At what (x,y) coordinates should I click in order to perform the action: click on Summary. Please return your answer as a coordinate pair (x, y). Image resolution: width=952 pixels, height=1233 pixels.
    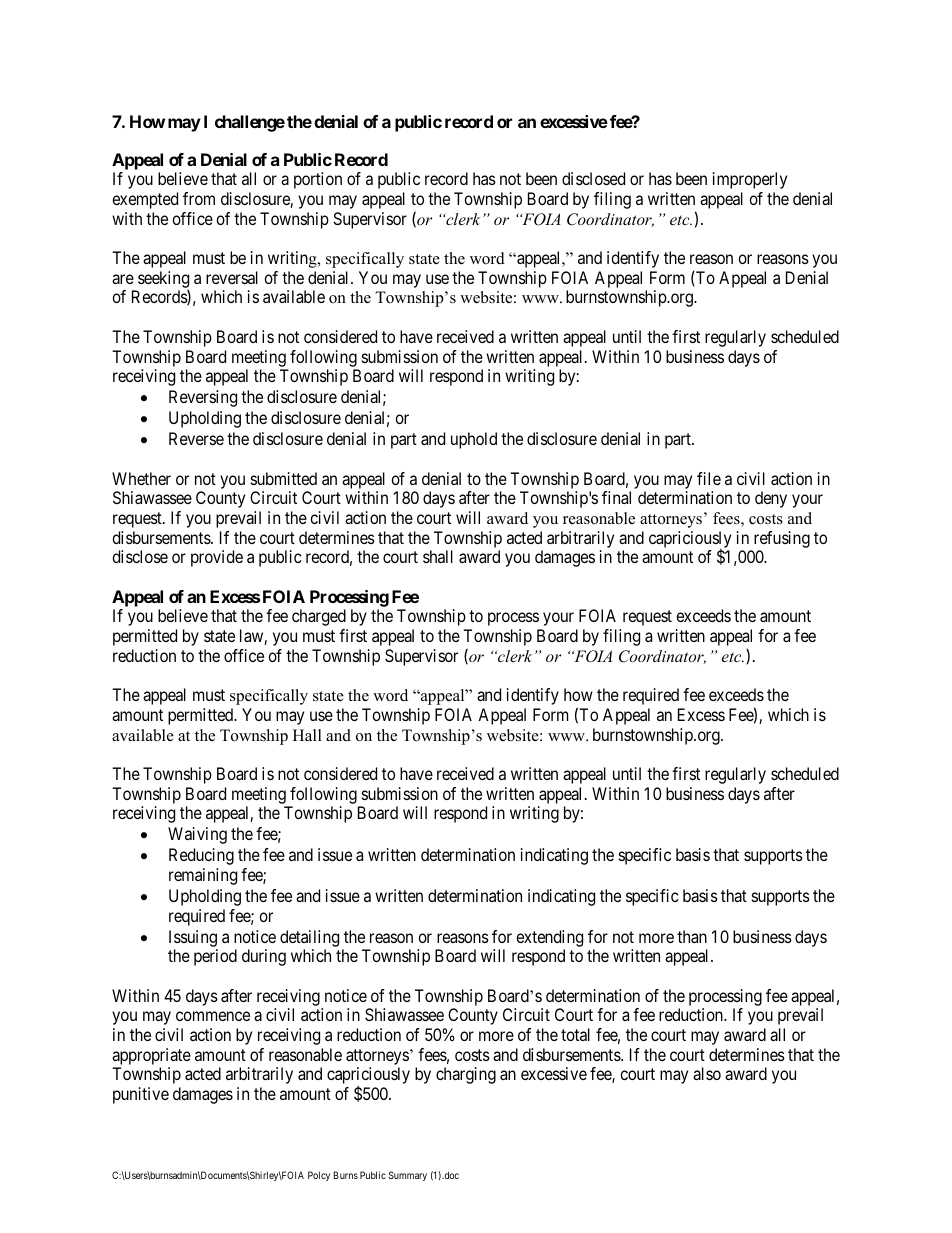
    Looking at the image, I should click on (408, 1176).
